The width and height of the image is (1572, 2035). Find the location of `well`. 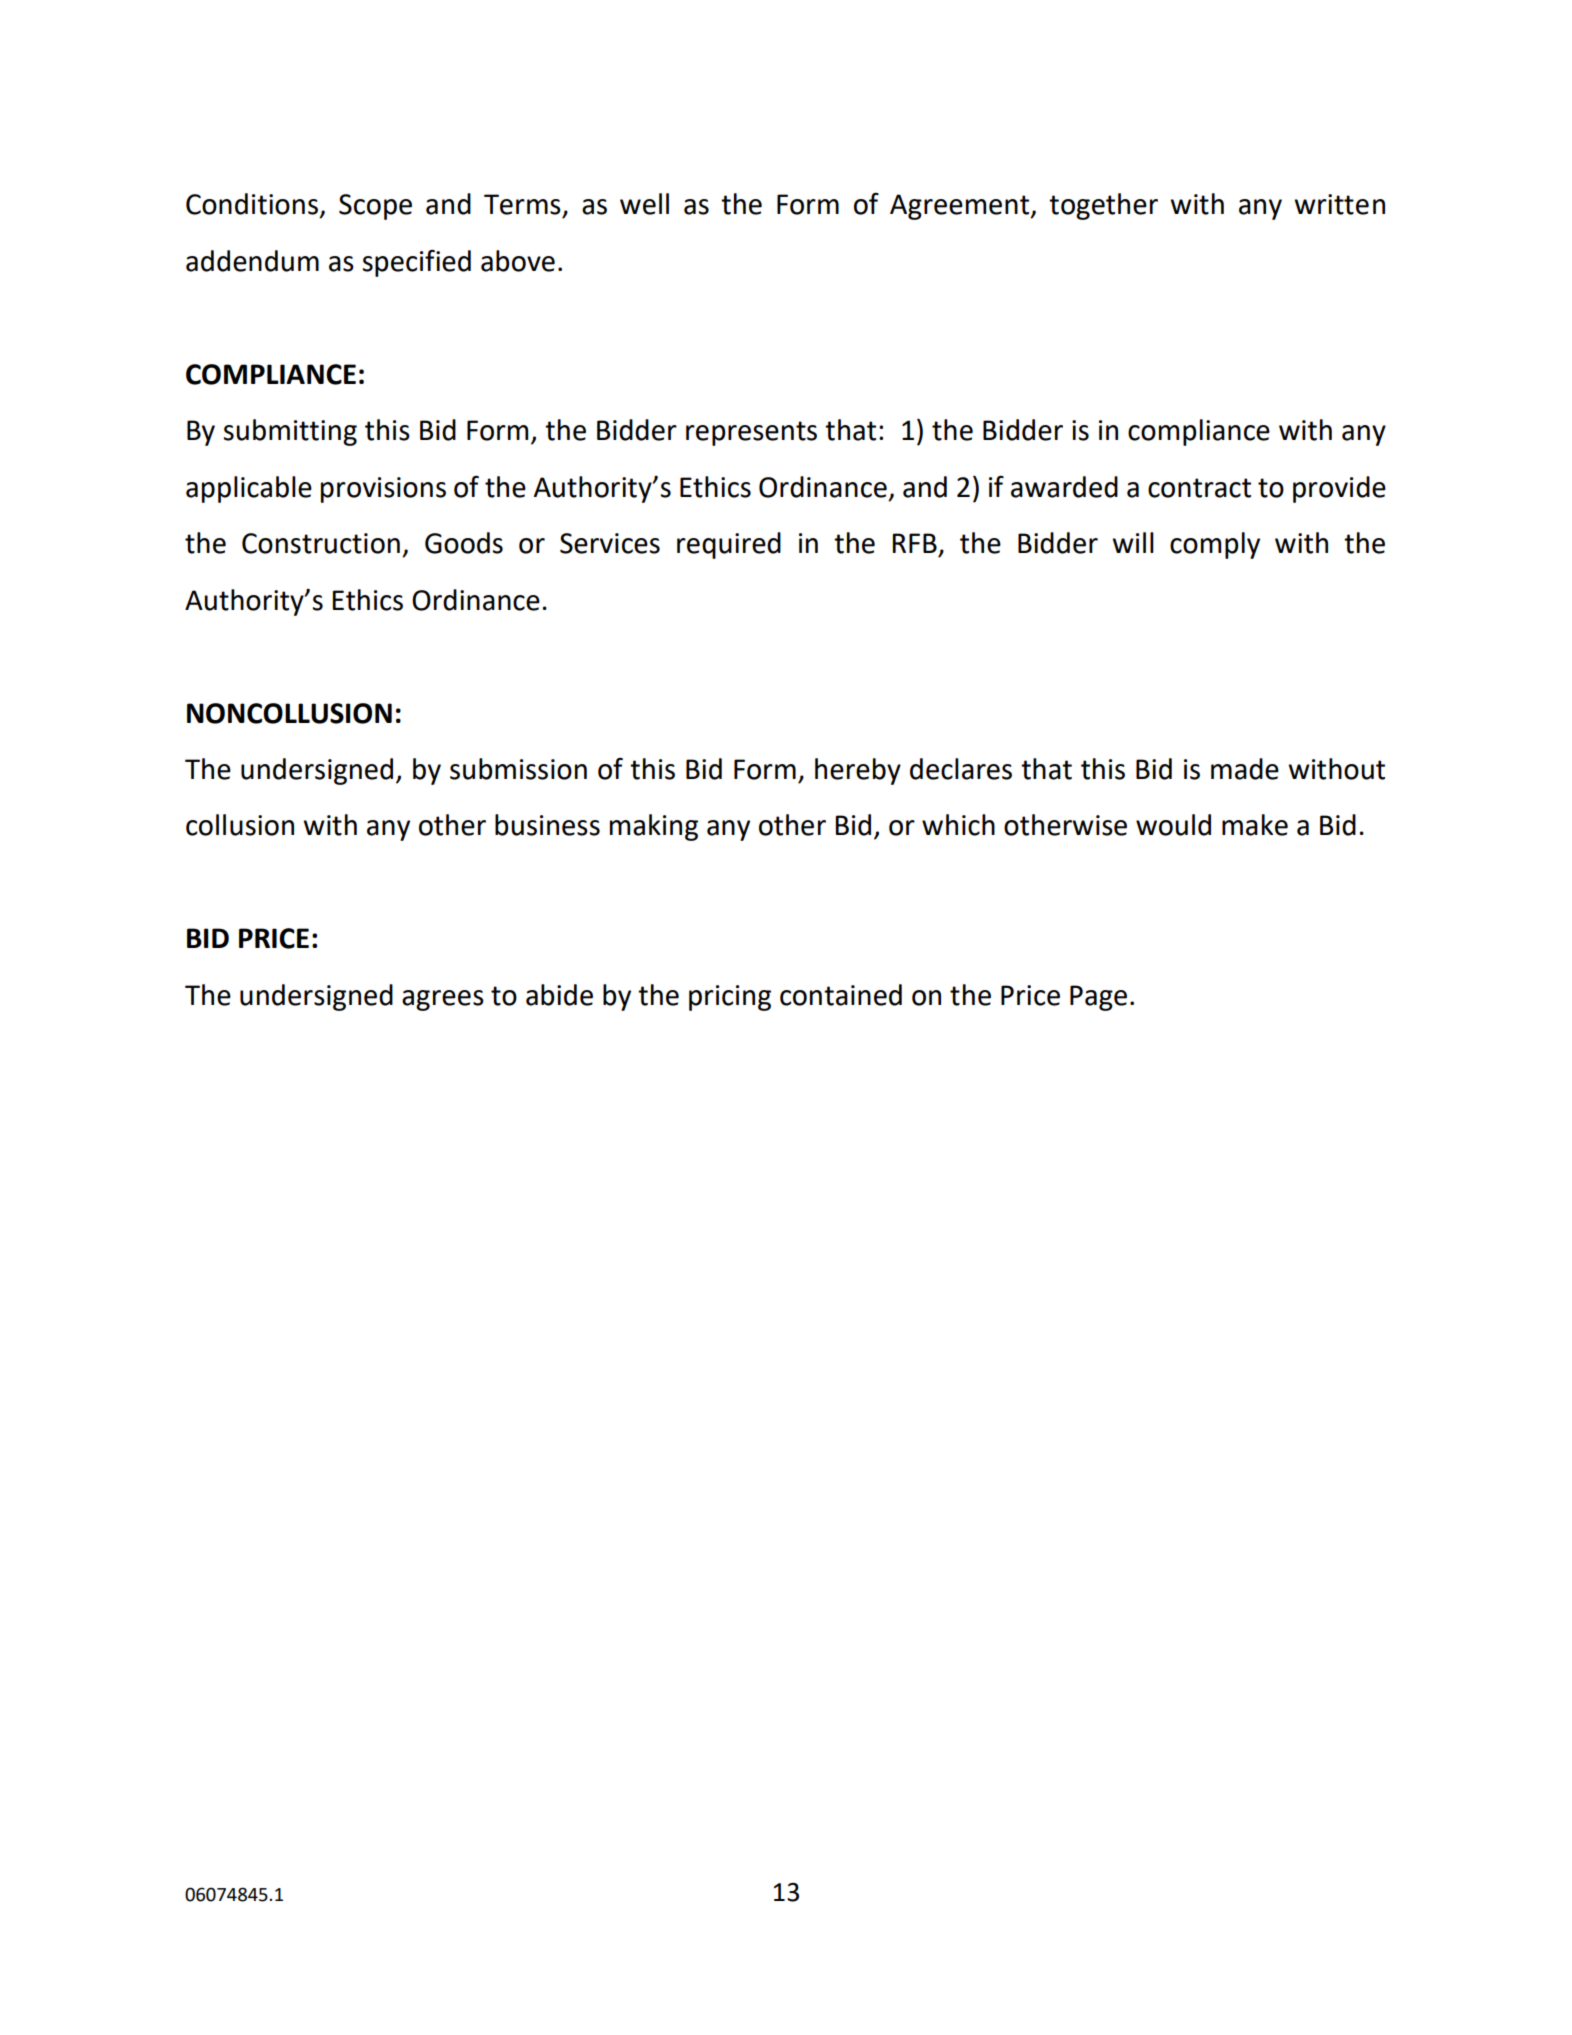

well is located at coordinates (644, 204).
